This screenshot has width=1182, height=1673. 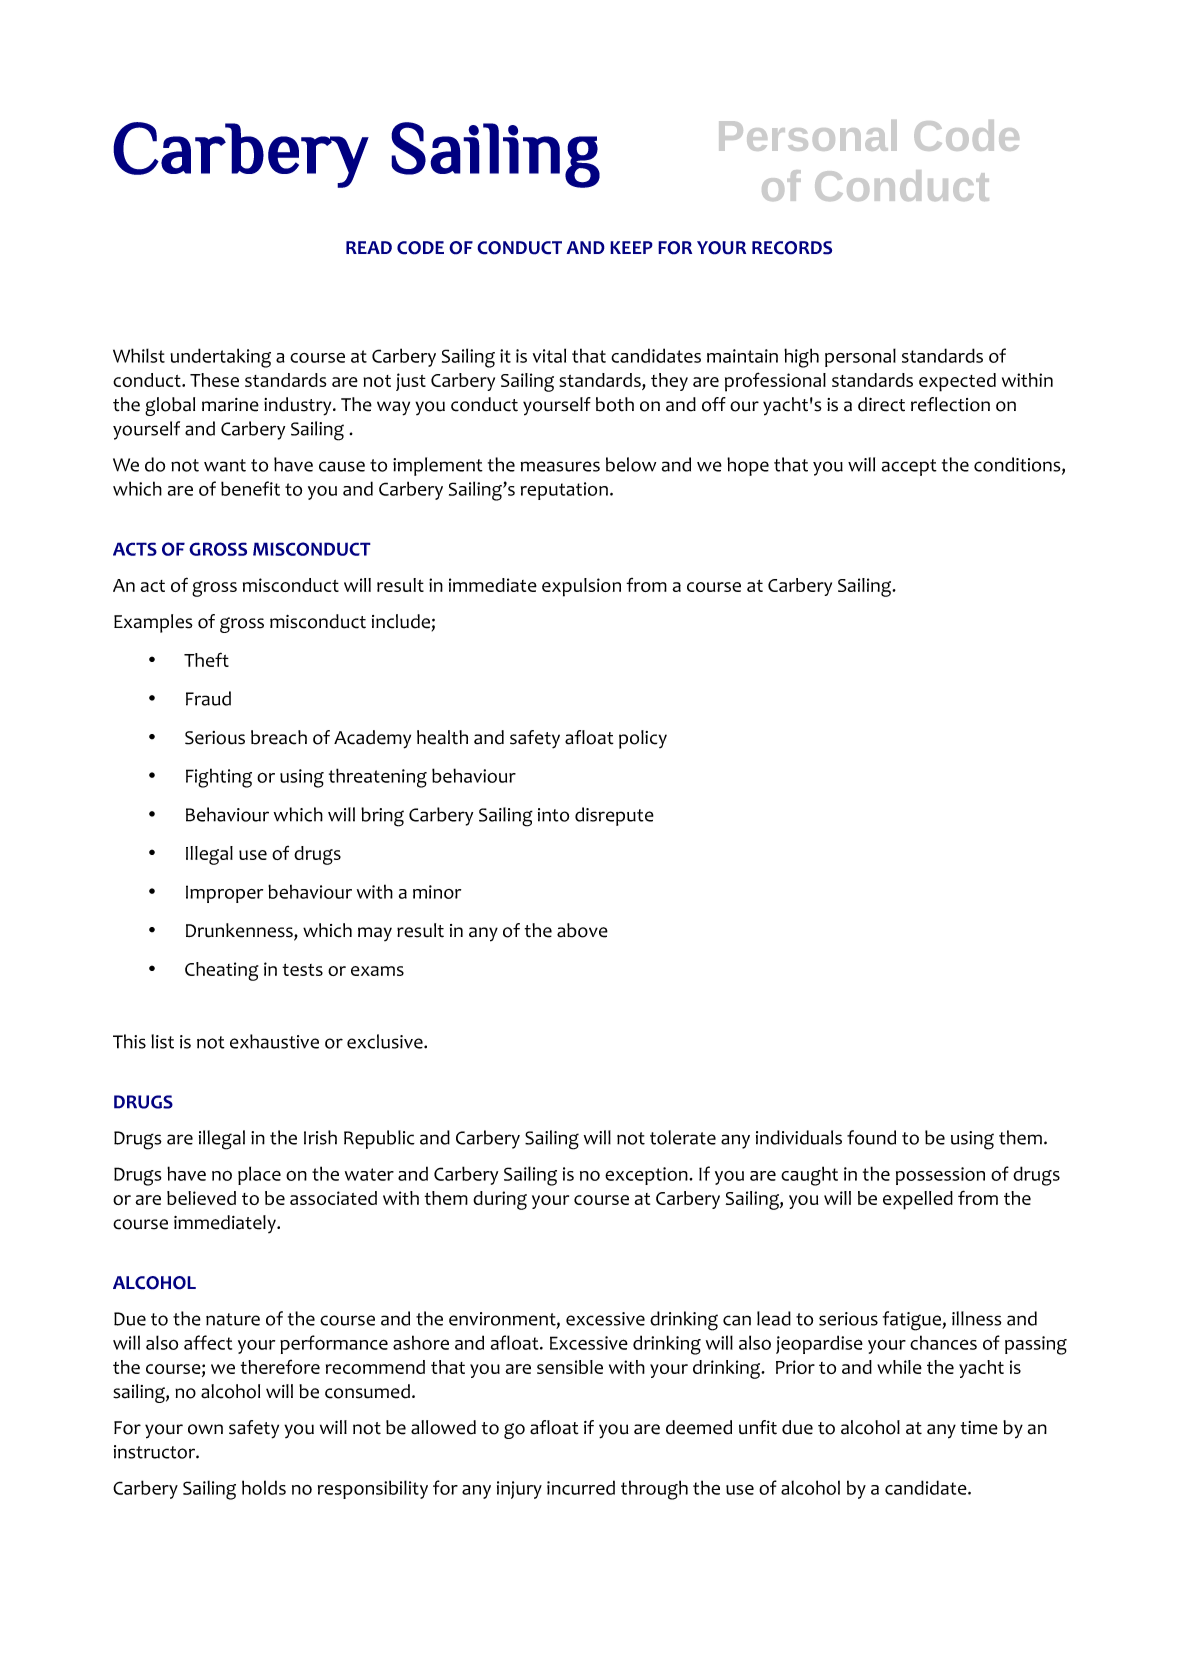 I want to click on policy, so click(x=643, y=739).
